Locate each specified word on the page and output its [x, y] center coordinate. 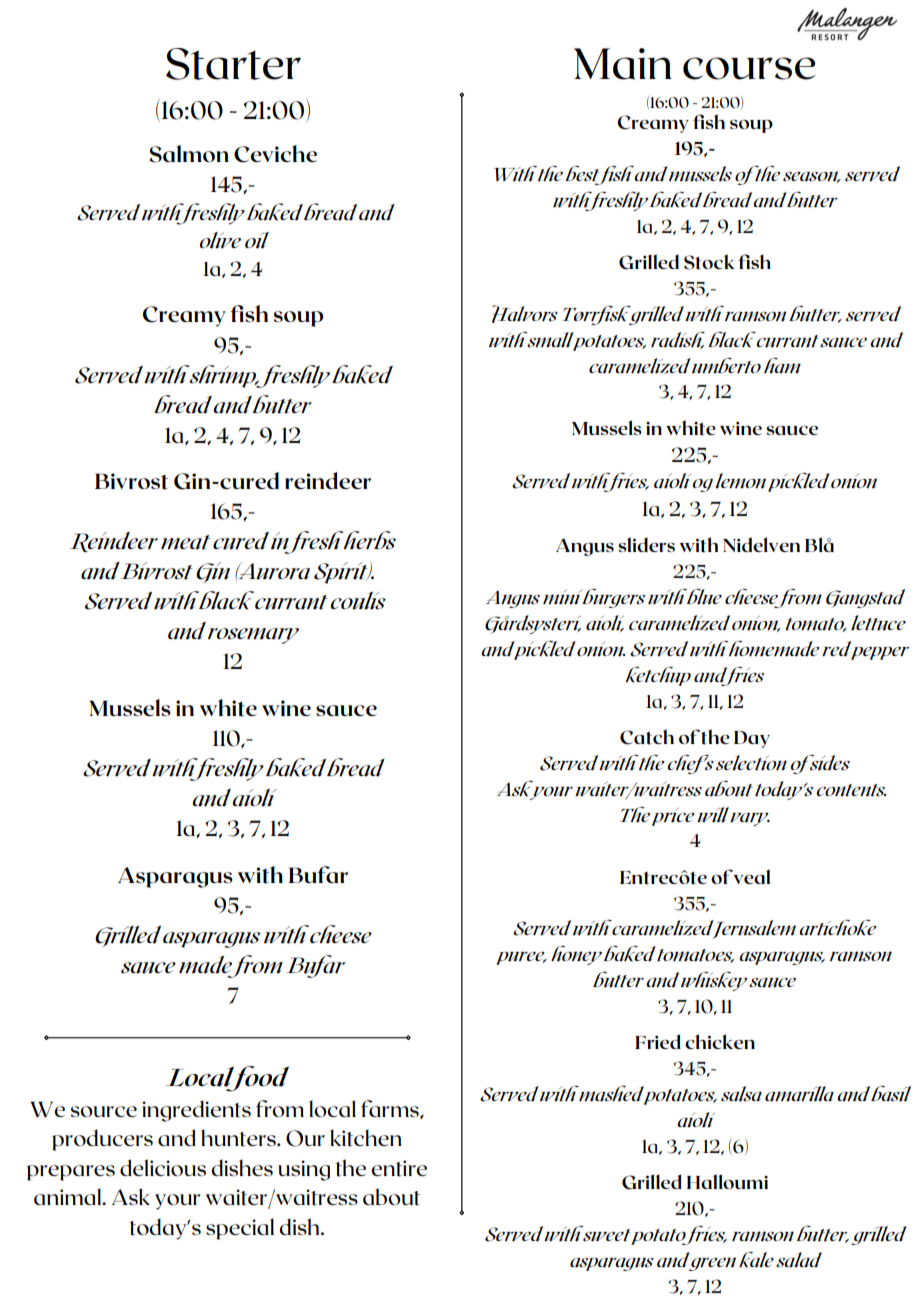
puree [521, 958]
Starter [233, 64]
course [749, 68]
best [583, 174]
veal [752, 876]
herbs [370, 540]
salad [799, 1260]
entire [399, 1168]
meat [185, 542]
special [240, 1229]
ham [782, 366]
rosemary [253, 636]
